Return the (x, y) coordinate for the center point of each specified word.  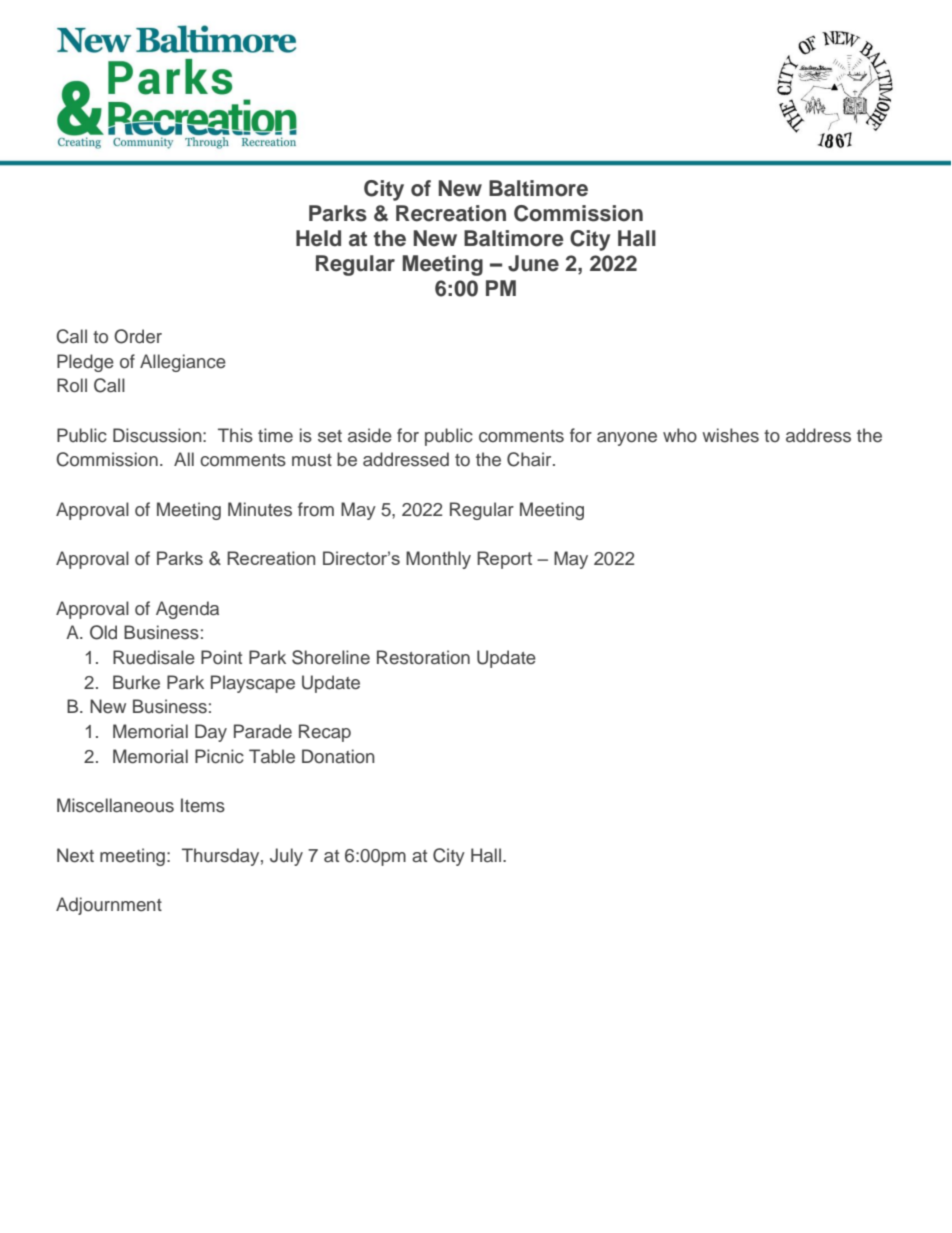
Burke (136, 682)
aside (370, 435)
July (286, 857)
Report (504, 560)
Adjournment (109, 906)
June (533, 263)
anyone (627, 439)
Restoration (423, 657)
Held (318, 238)
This (235, 435)
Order (138, 336)
